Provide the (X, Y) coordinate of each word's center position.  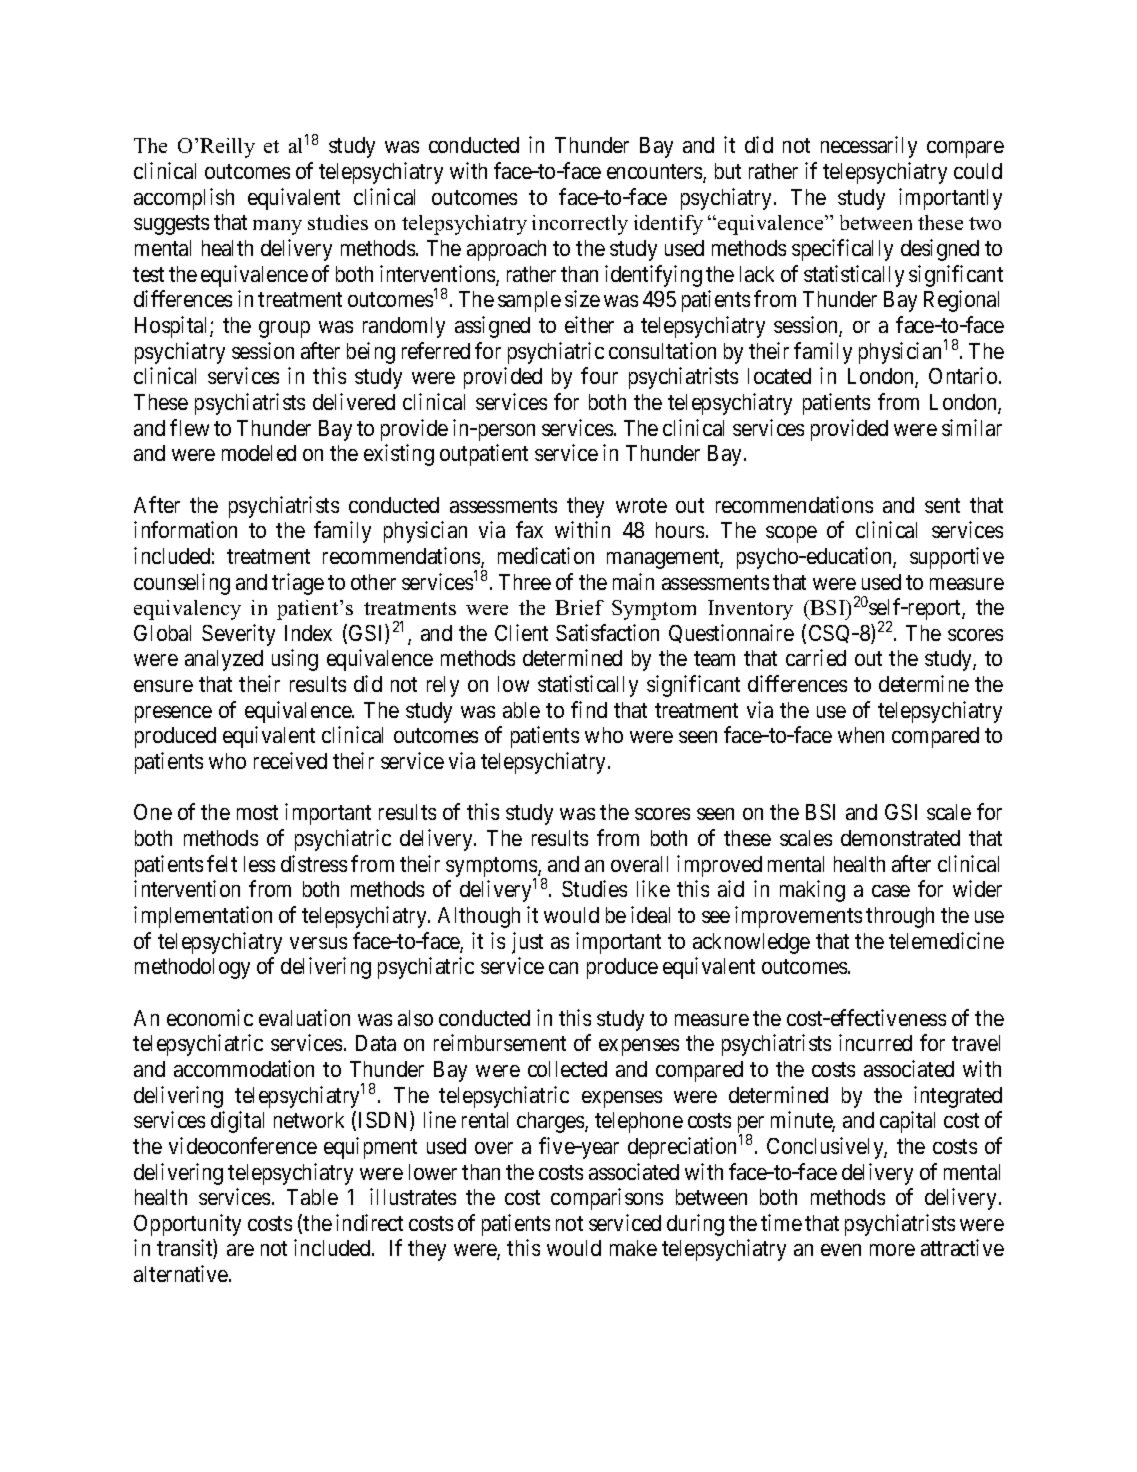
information (185, 529)
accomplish (184, 199)
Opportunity (187, 1225)
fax (529, 529)
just (527, 943)
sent (942, 505)
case (891, 891)
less (259, 864)
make (633, 1248)
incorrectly (580, 225)
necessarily (869, 147)
